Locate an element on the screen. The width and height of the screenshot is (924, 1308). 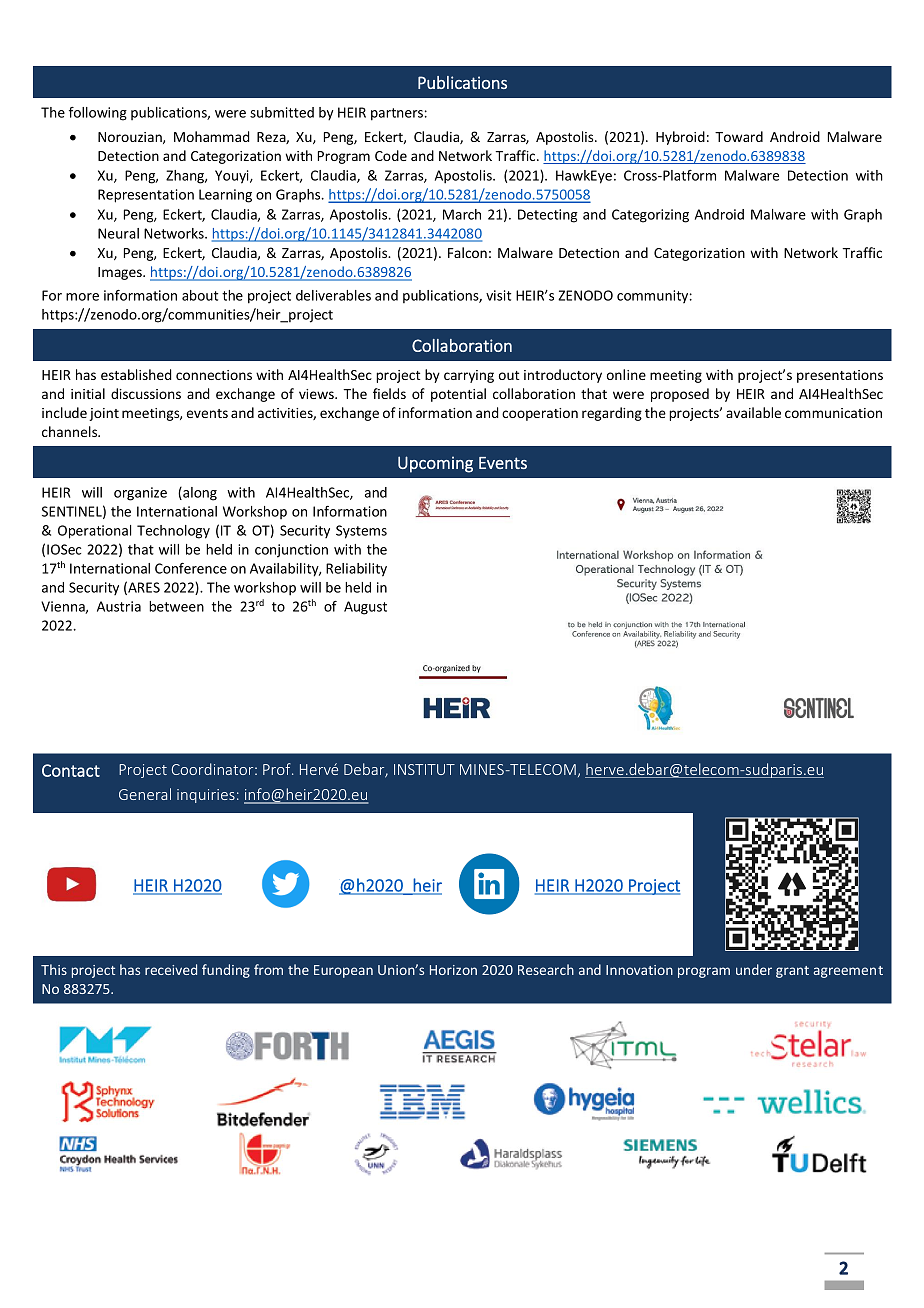
under is located at coordinates (754, 969).
